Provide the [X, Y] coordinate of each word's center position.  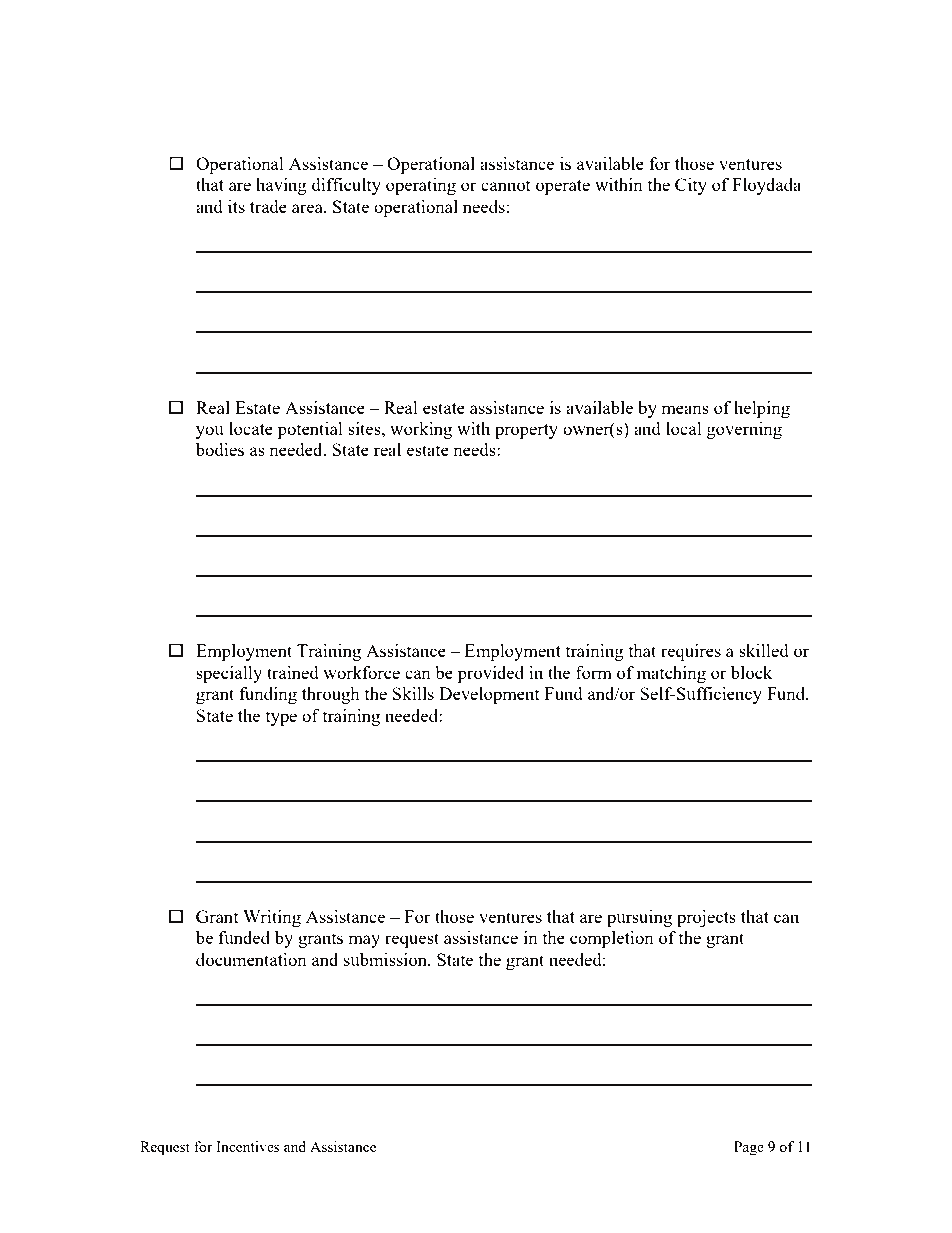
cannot [506, 185]
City [691, 186]
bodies [220, 449]
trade [268, 206]
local [684, 428]
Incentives [248, 1146]
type [281, 718]
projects [706, 918]
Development [489, 695]
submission [387, 959]
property [526, 431]
